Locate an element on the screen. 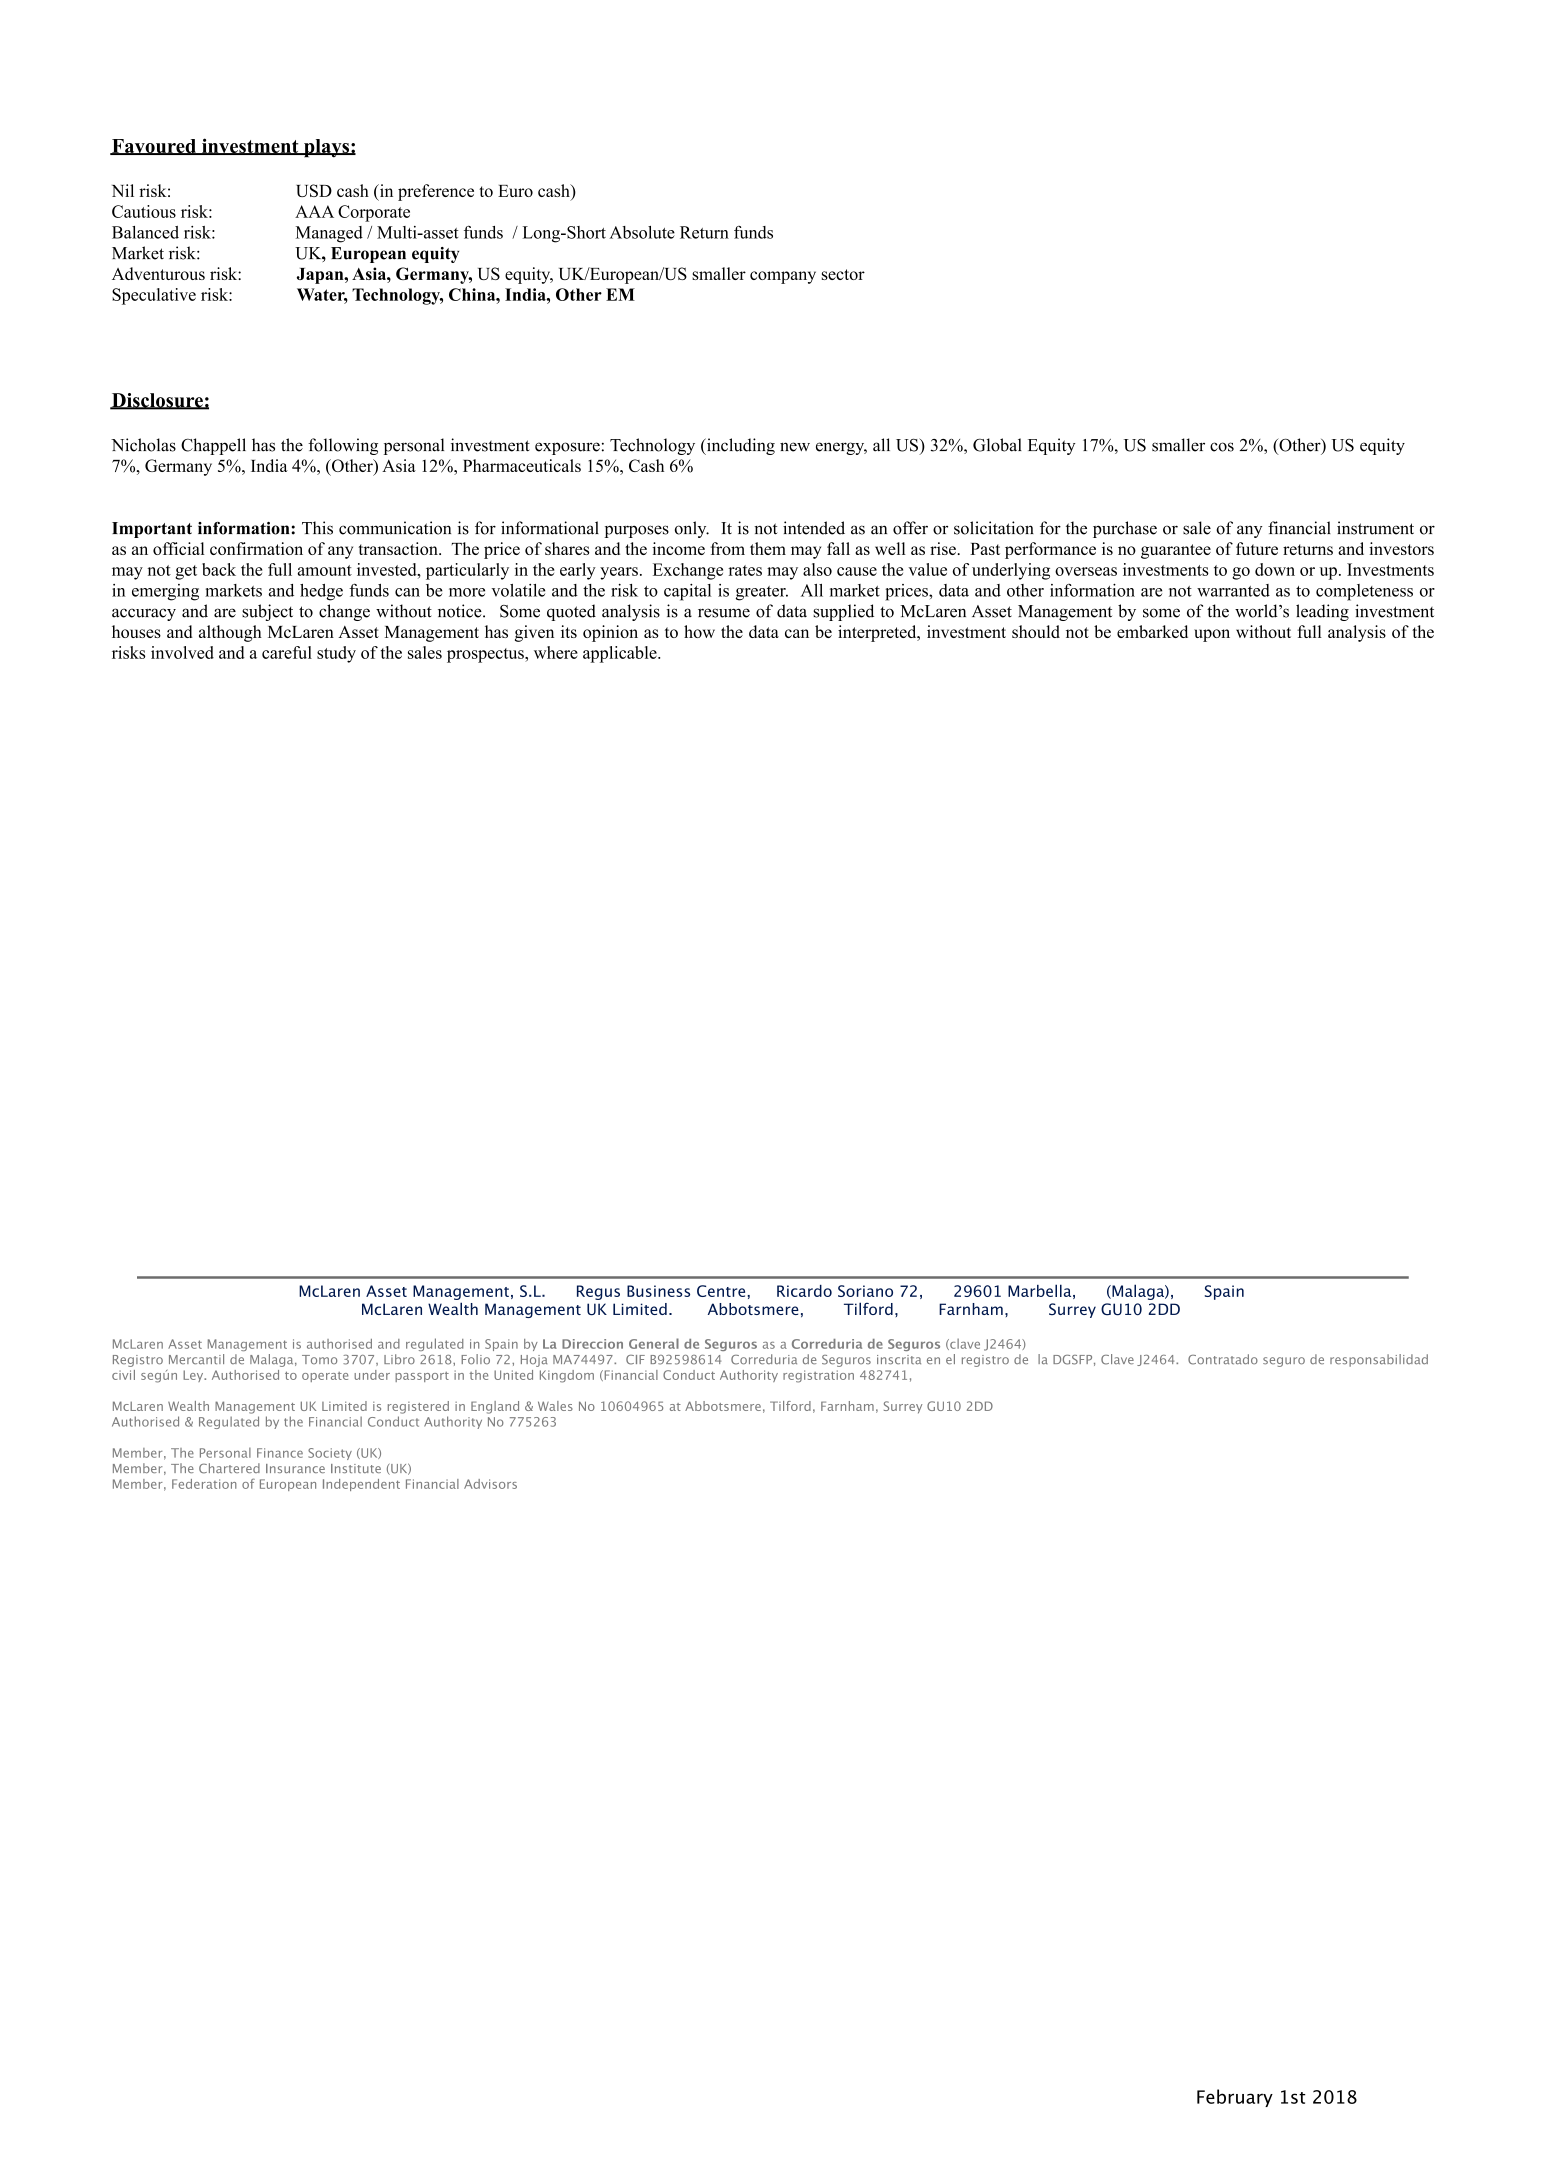 The height and width of the screenshot is (2184, 1544). cos is located at coordinates (1222, 447).
